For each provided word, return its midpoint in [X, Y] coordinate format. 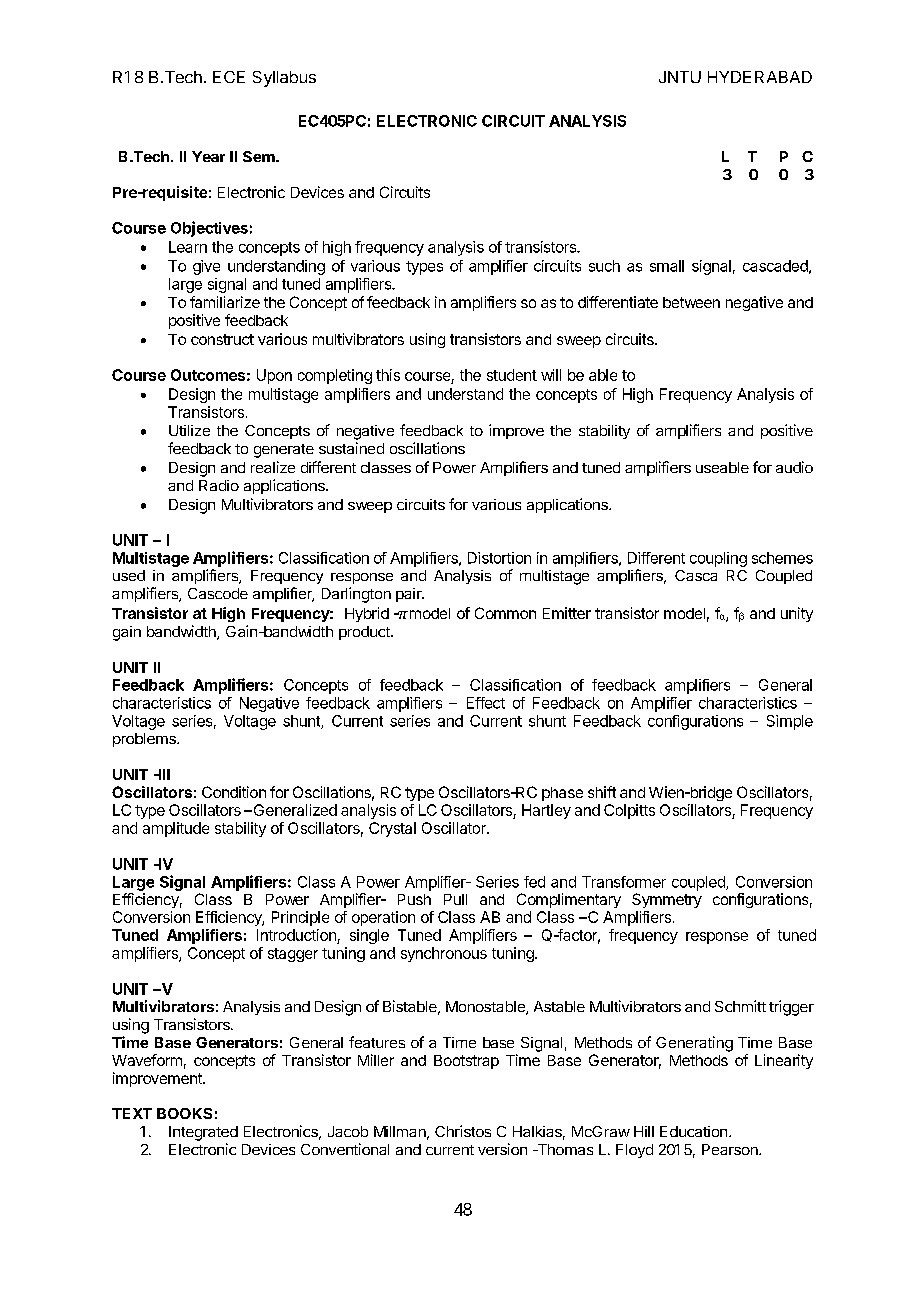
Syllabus [284, 79]
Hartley [546, 811]
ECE [229, 77]
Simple [790, 722]
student [512, 375]
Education [693, 1131]
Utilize [189, 430]
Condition [234, 792]
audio [794, 467]
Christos [463, 1131]
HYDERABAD [760, 77]
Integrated [203, 1133]
